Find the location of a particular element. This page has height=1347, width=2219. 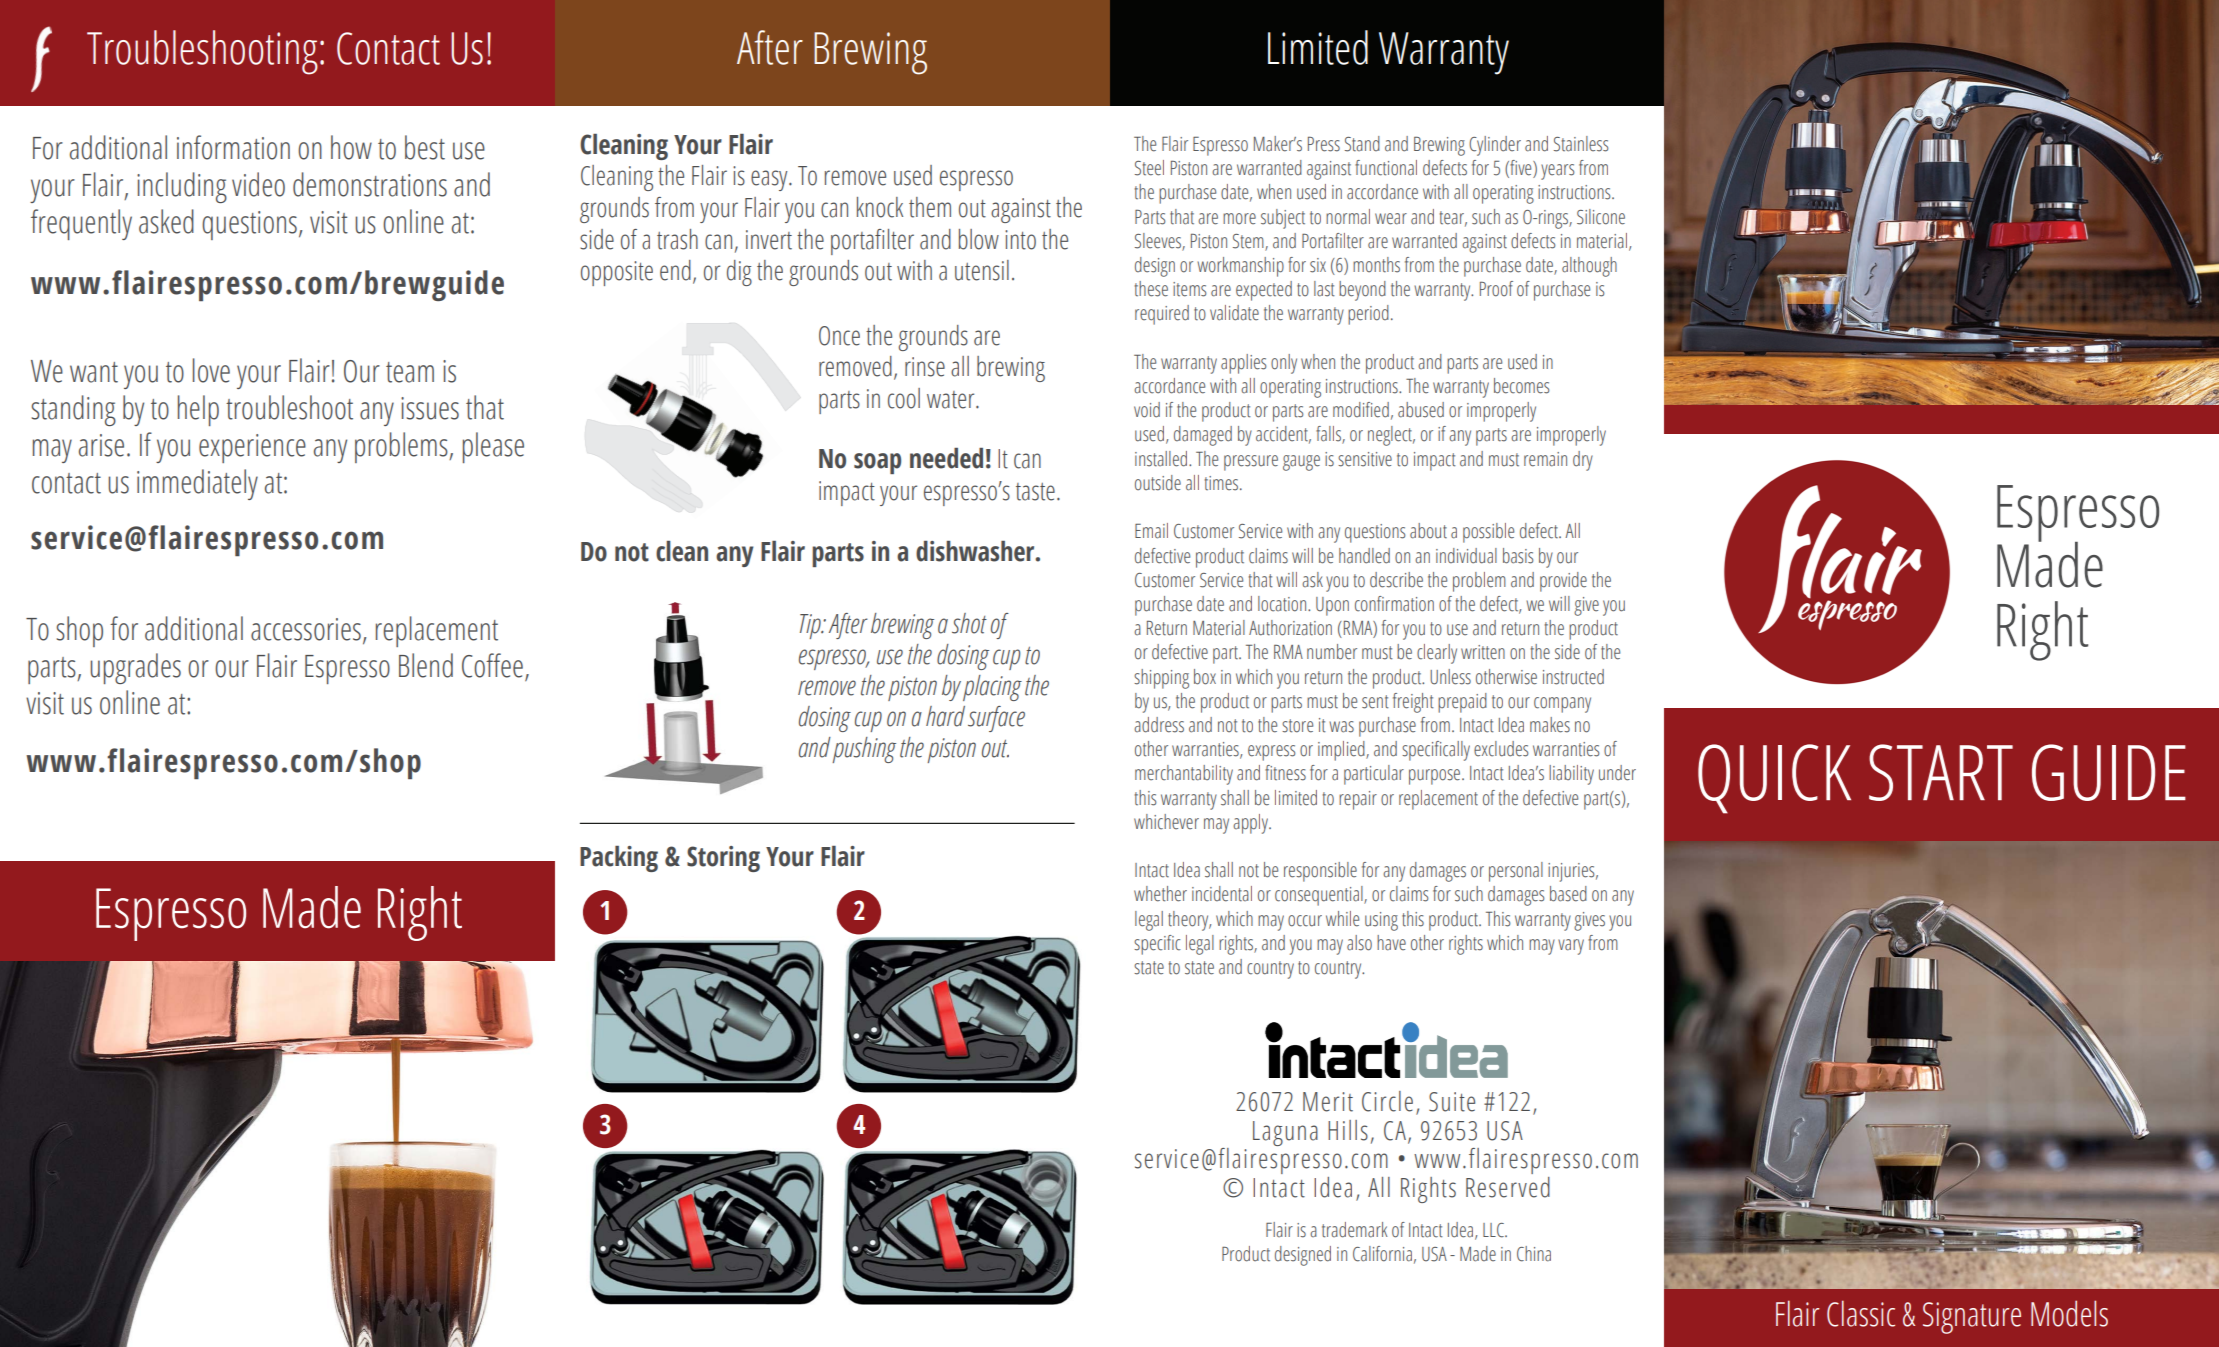

Email is located at coordinates (1151, 531).
